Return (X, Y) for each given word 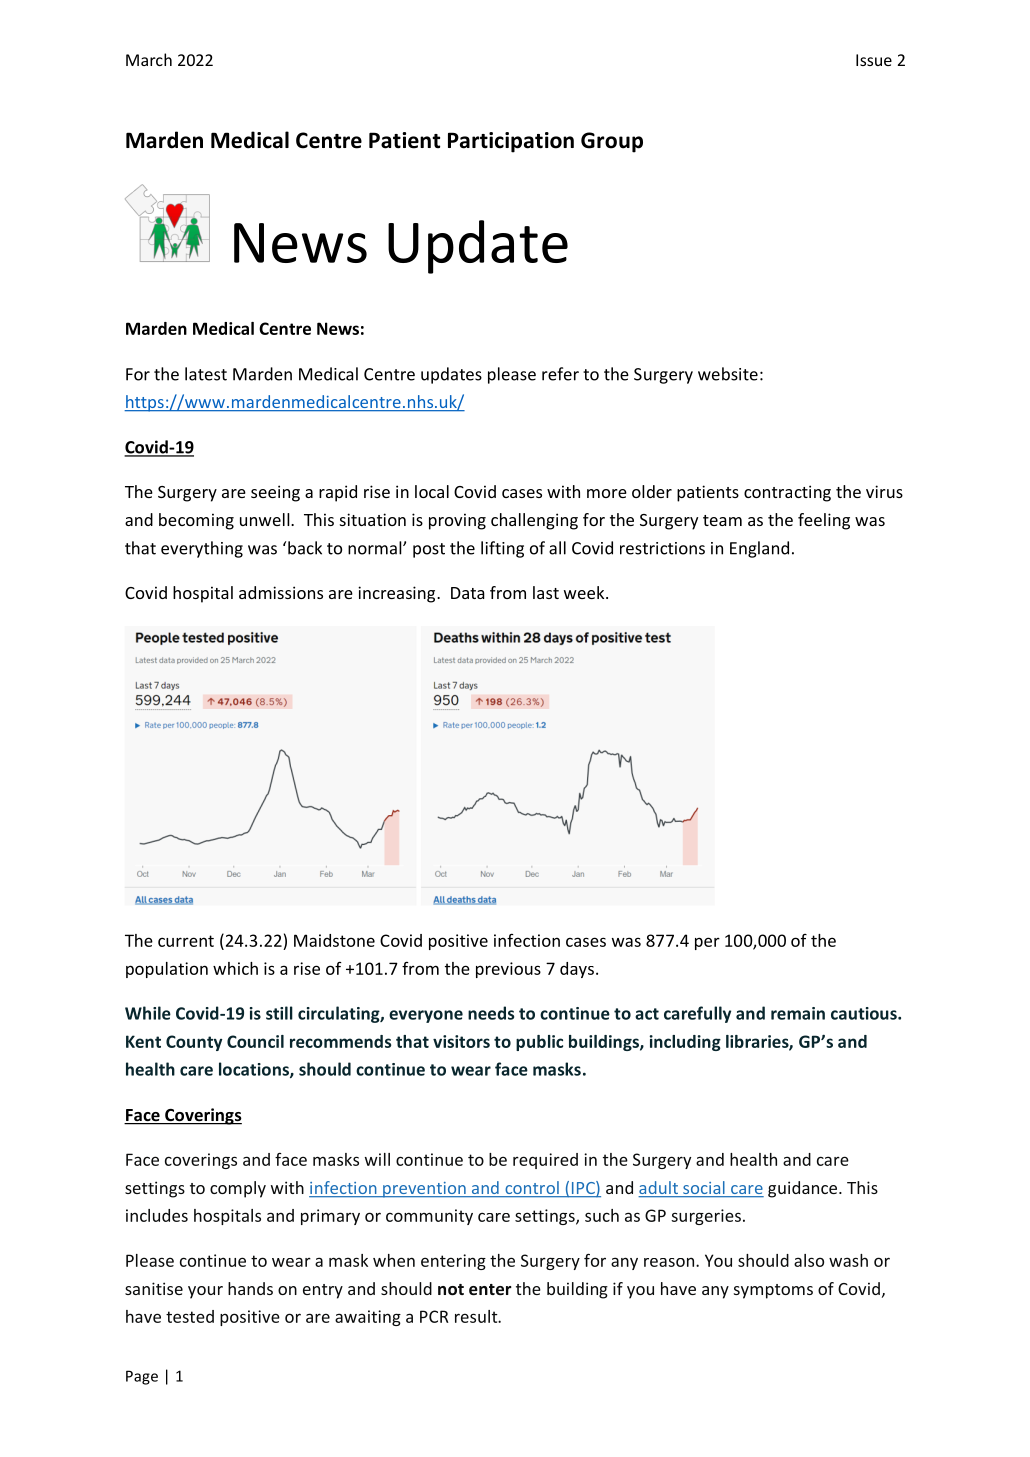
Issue (874, 60)
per (707, 943)
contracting (787, 493)
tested (190, 1316)
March (149, 59)
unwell (266, 519)
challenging (534, 521)
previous (508, 970)
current (186, 941)
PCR (434, 1316)
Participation (511, 142)
